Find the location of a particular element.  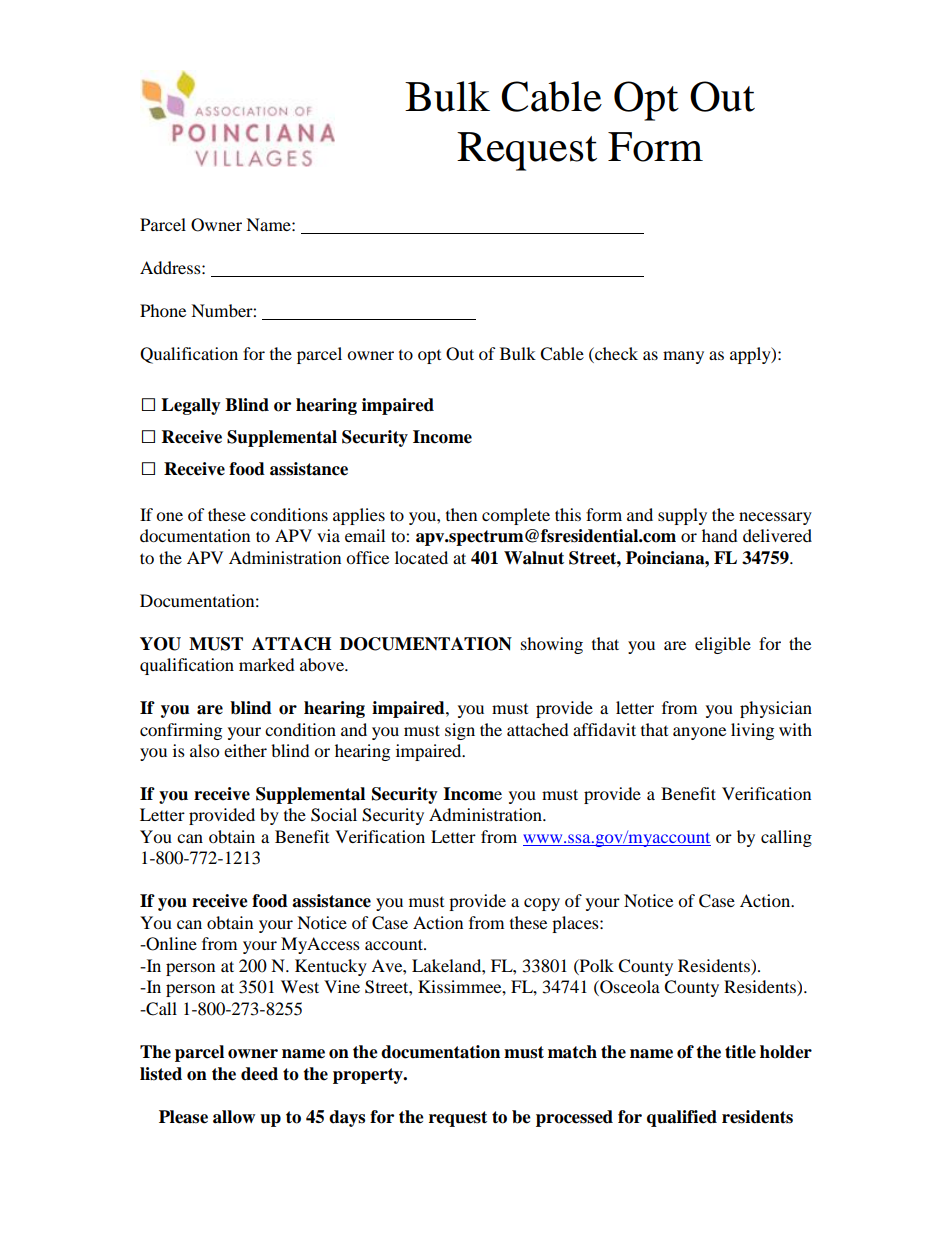

located is located at coordinates (421, 557).
